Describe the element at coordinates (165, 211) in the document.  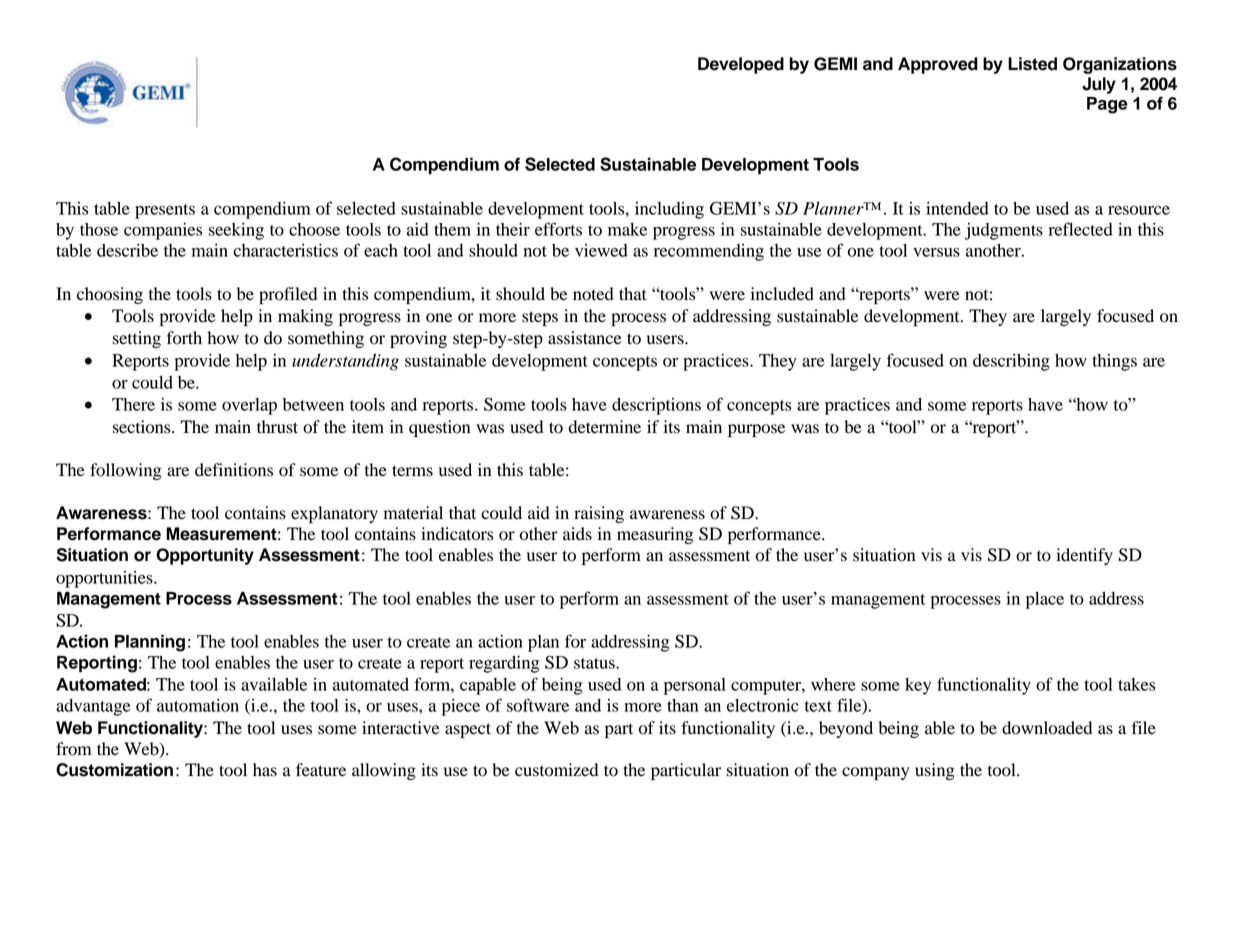
I see `presents` at that location.
